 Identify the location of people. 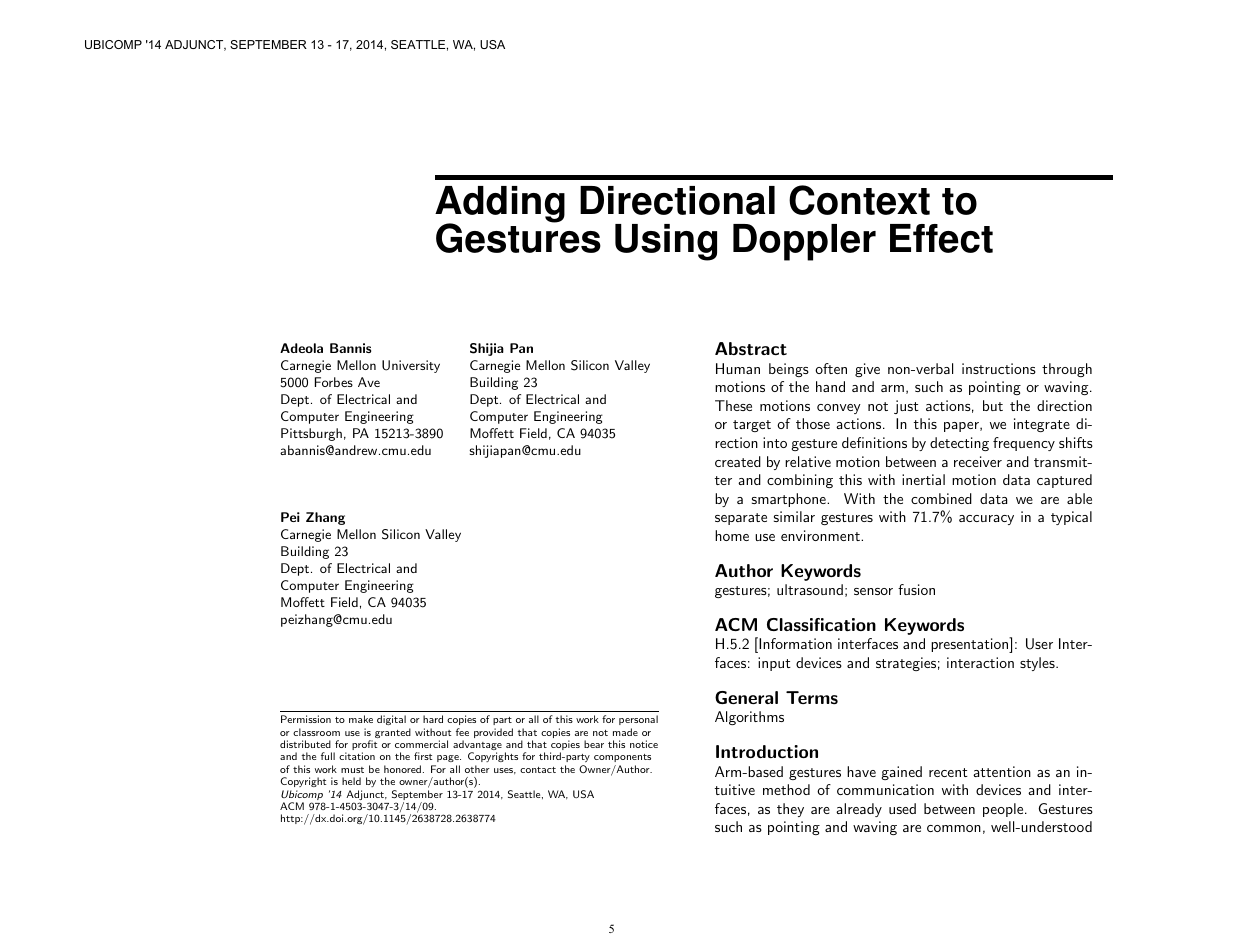
(1003, 810).
